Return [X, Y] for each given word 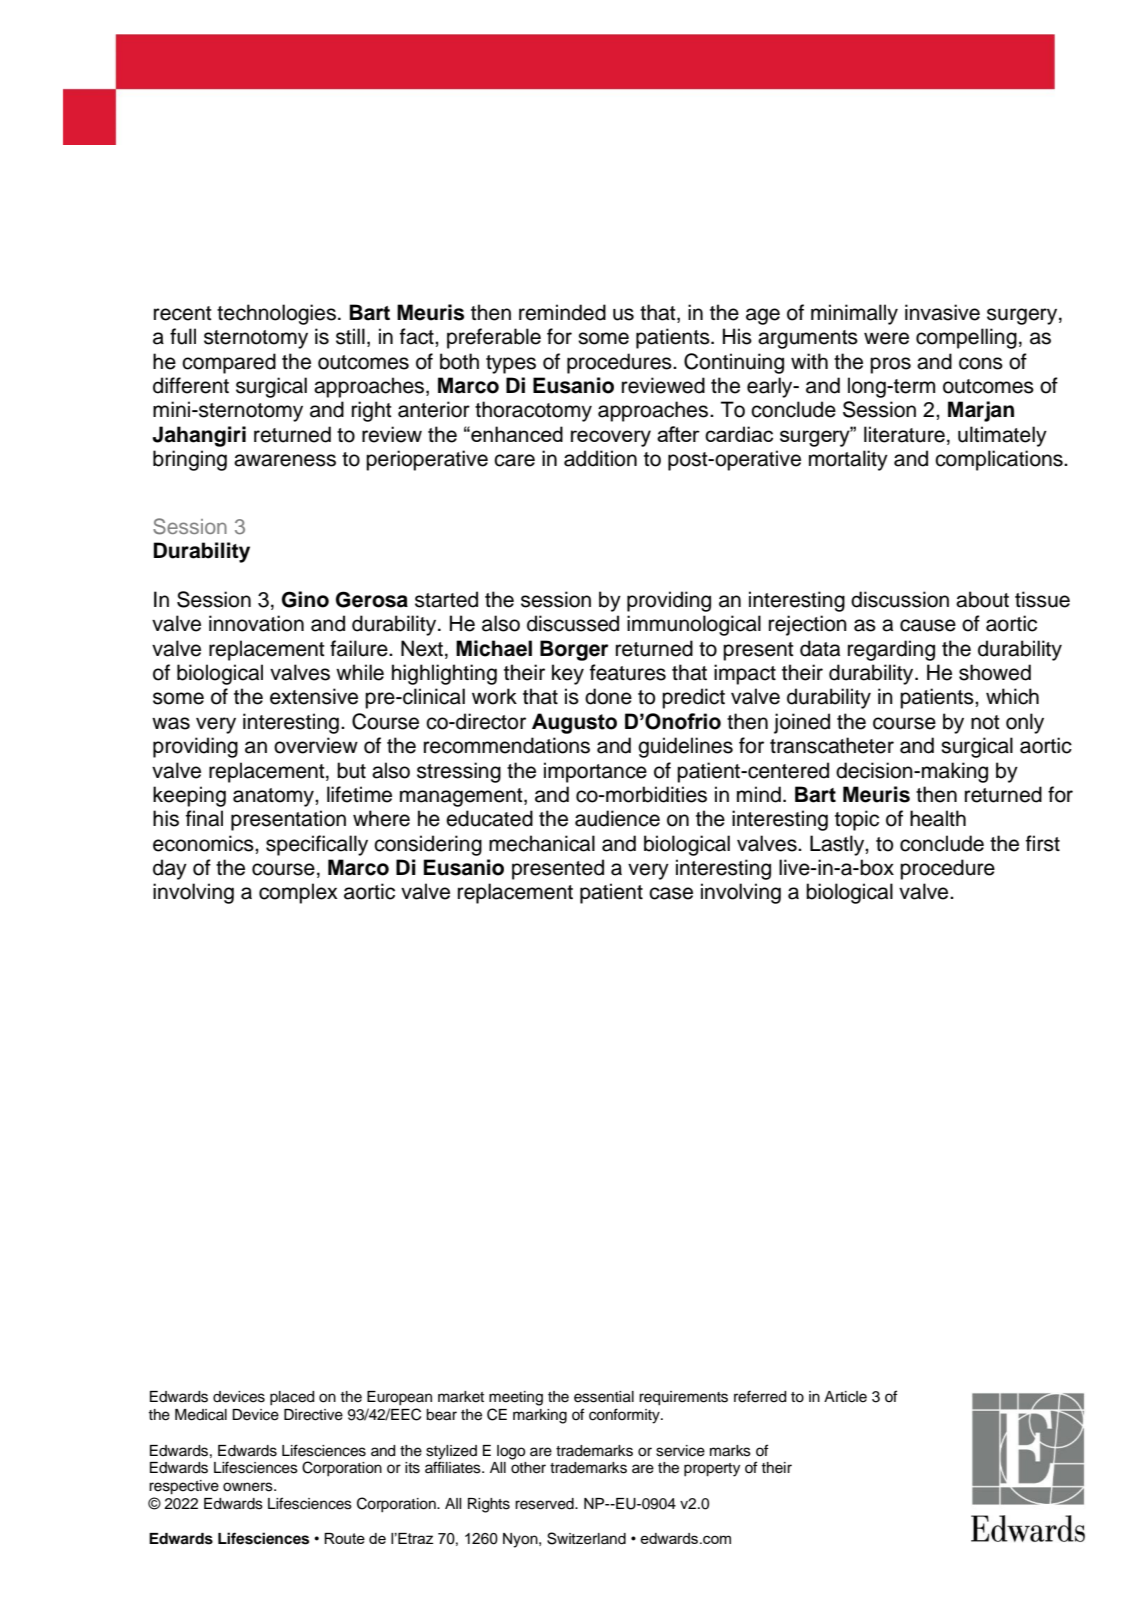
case [671, 893]
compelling [966, 338]
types [511, 364]
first [1043, 843]
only [1025, 723]
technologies [276, 314]
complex [298, 893]
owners [249, 1487]
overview [316, 745]
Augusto [574, 723]
